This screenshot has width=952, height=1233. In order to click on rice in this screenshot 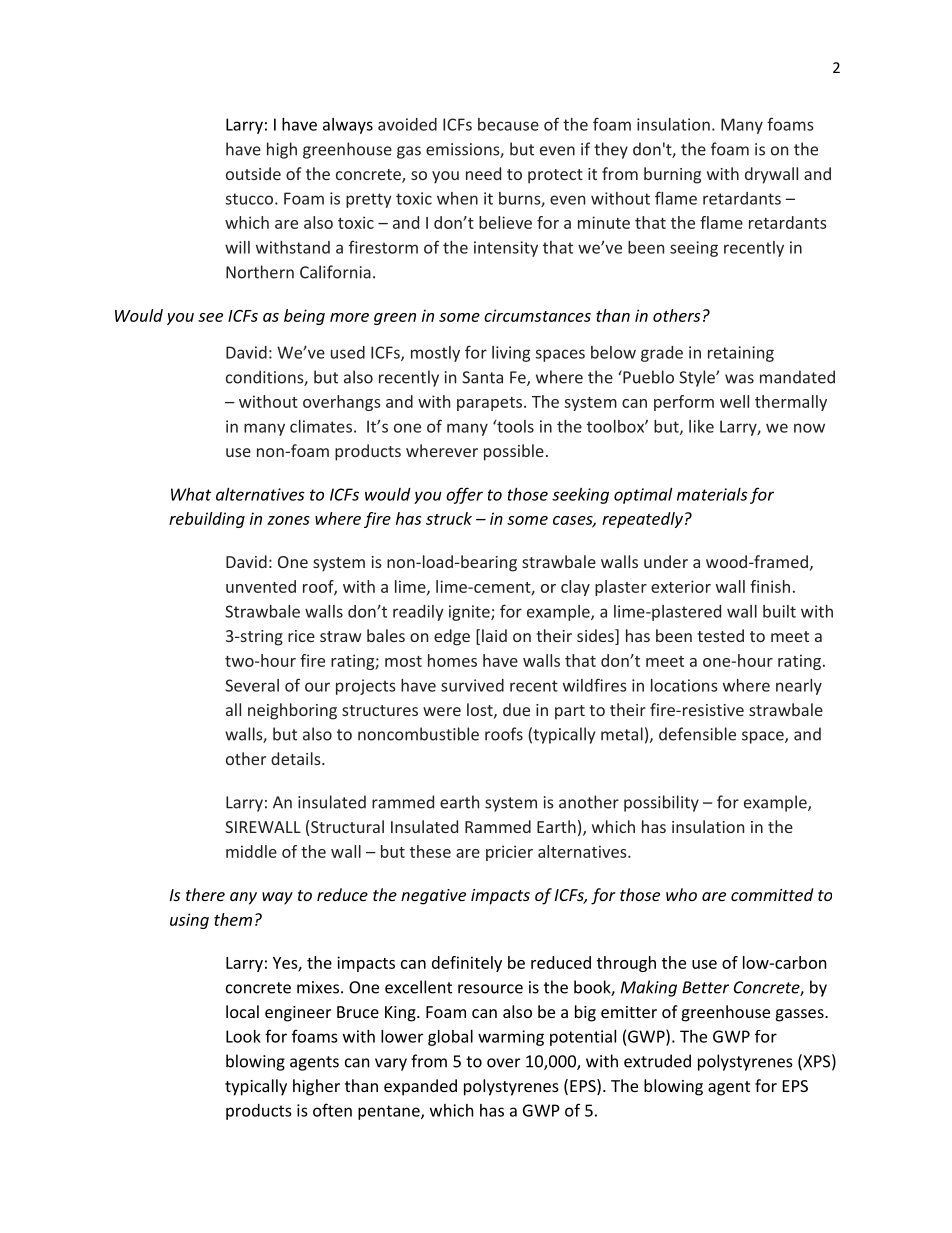, I will do `click(301, 636)`.
